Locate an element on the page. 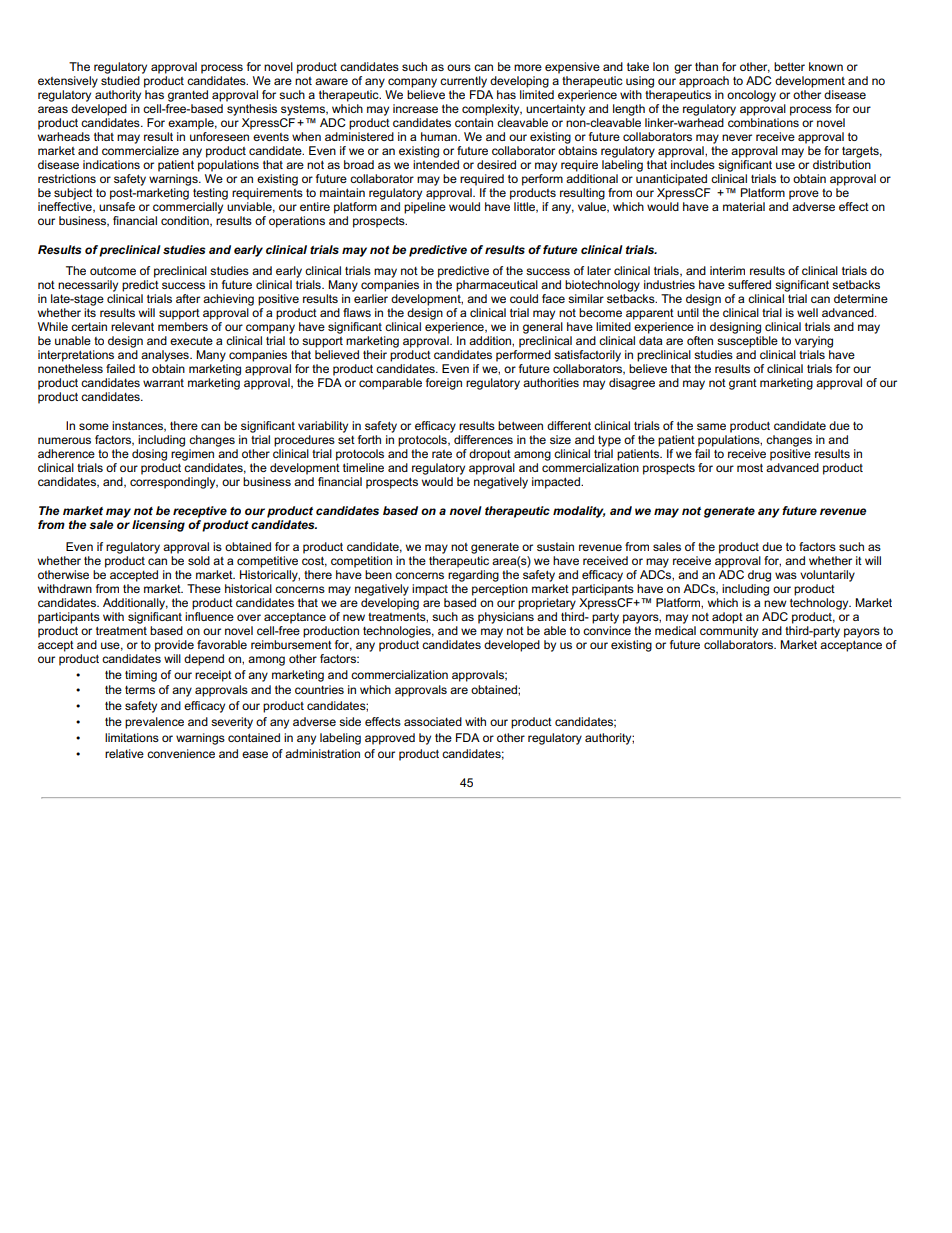  currently is located at coordinates (463, 82).
